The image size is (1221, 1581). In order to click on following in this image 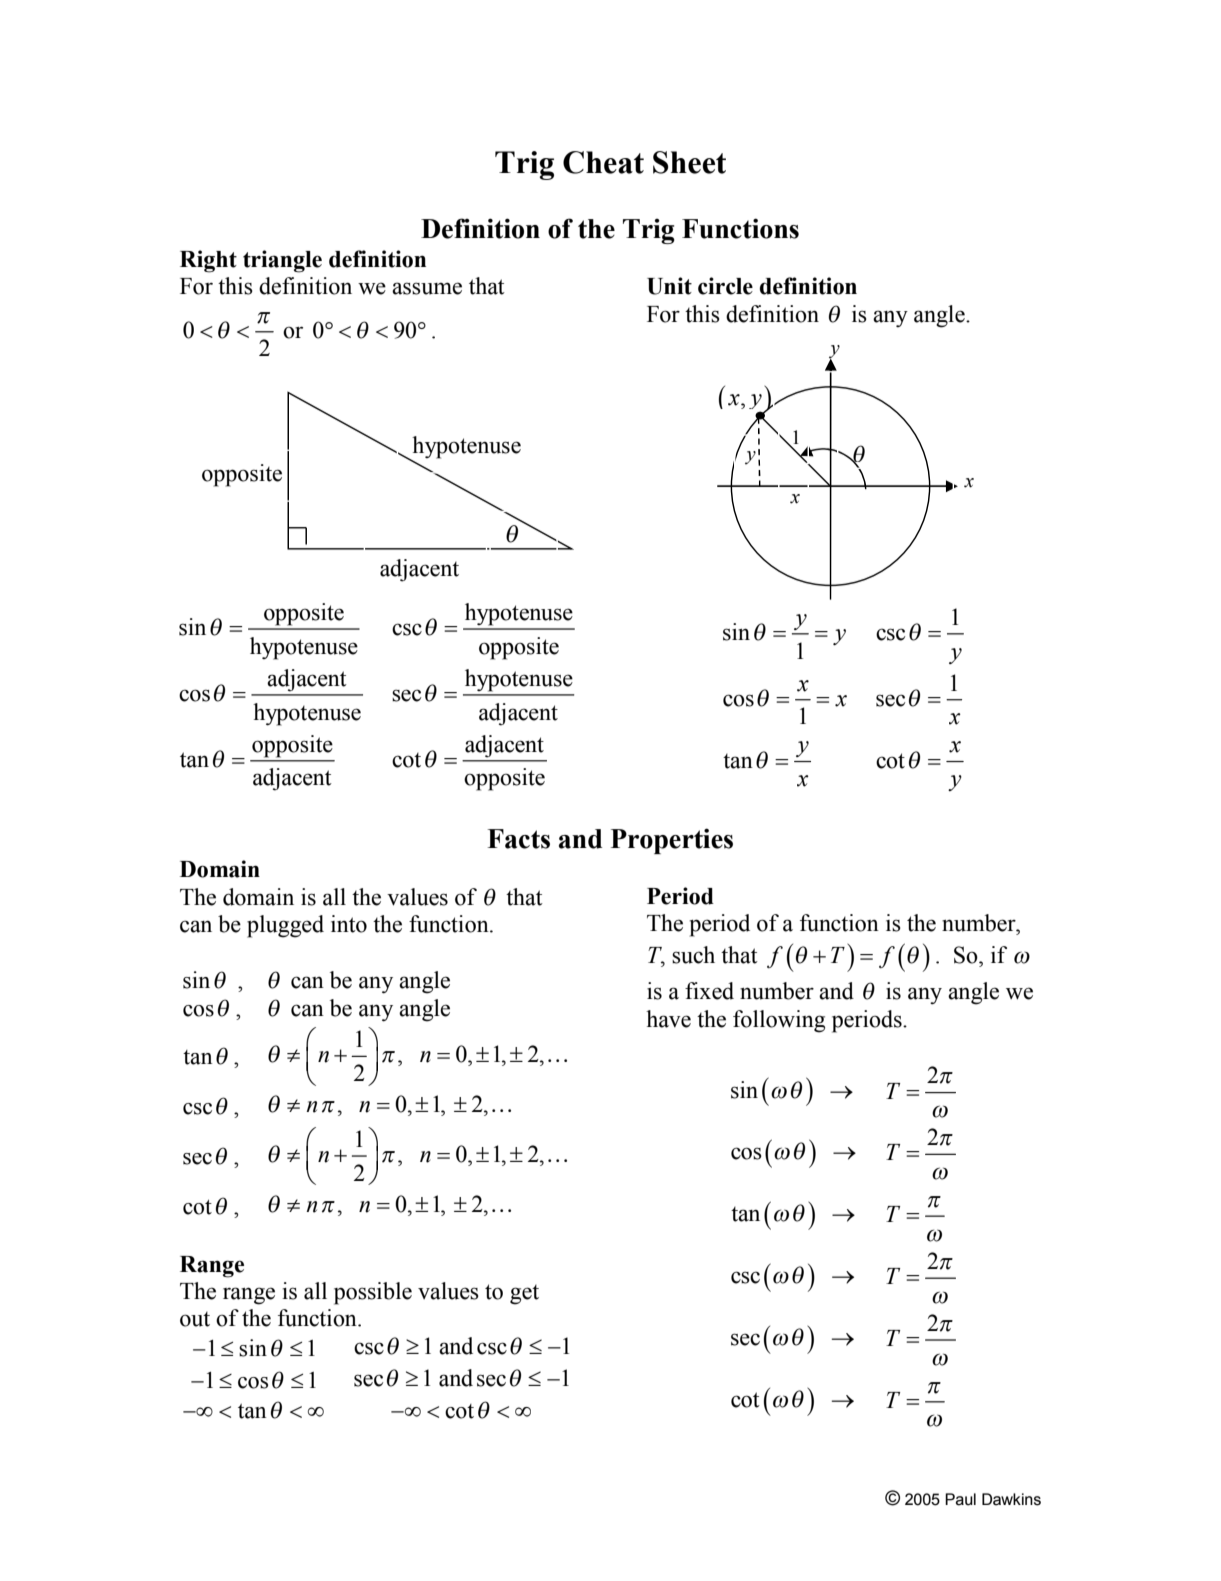, I will do `click(779, 1021)`.
